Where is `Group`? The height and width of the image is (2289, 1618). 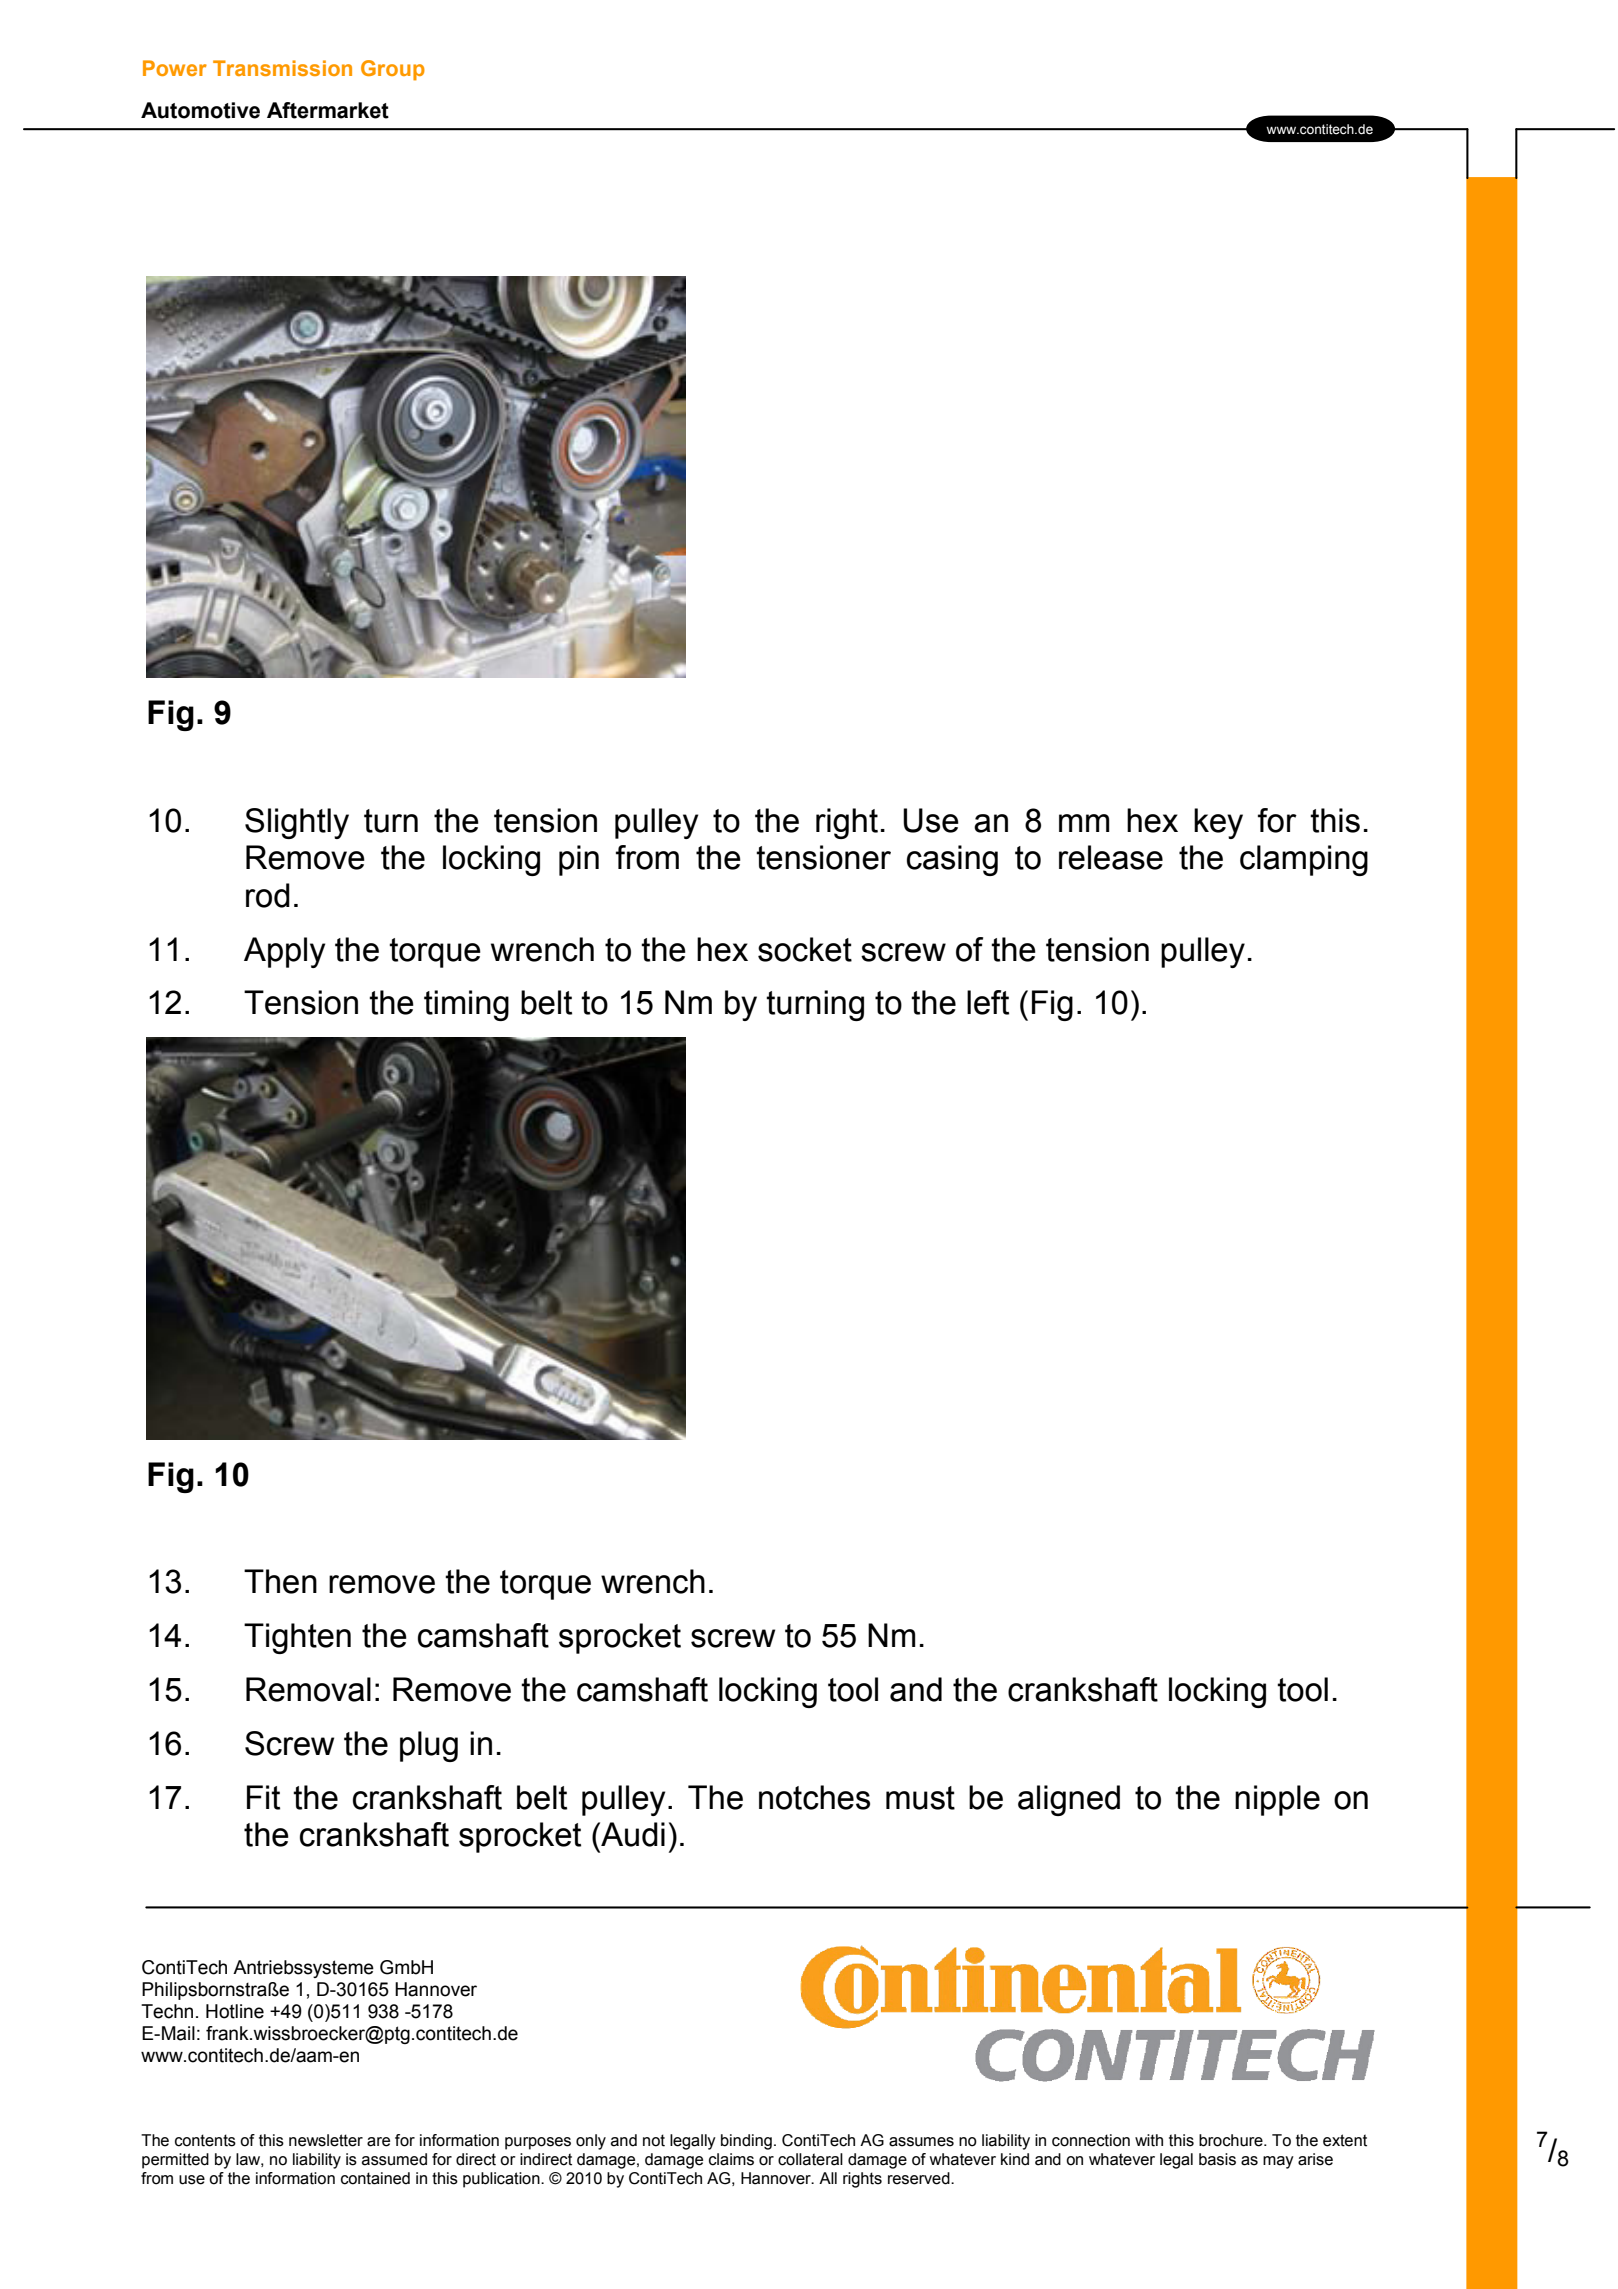
Group is located at coordinates (393, 70).
